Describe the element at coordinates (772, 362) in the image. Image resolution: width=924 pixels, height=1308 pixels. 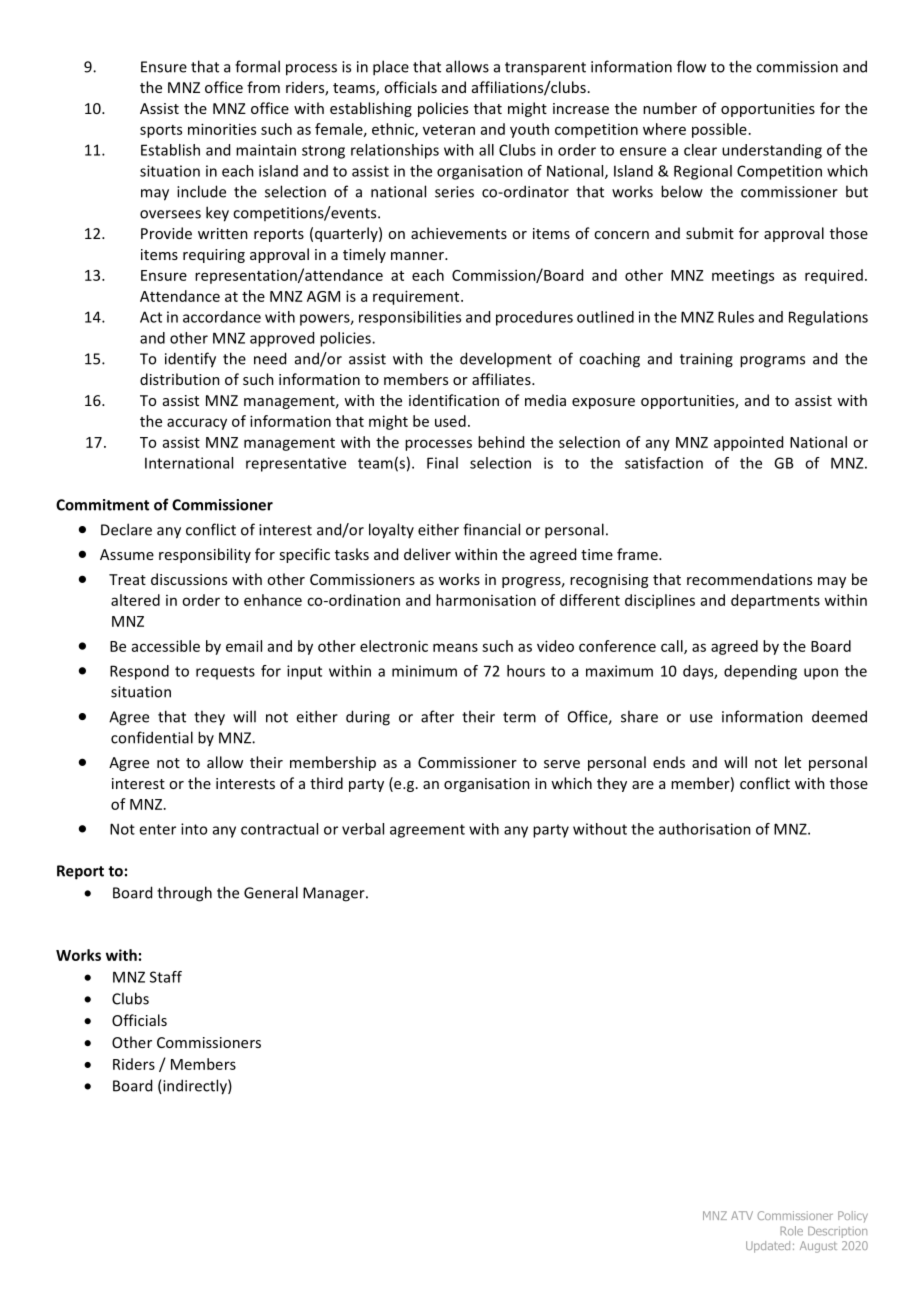
I see `programs` at that location.
